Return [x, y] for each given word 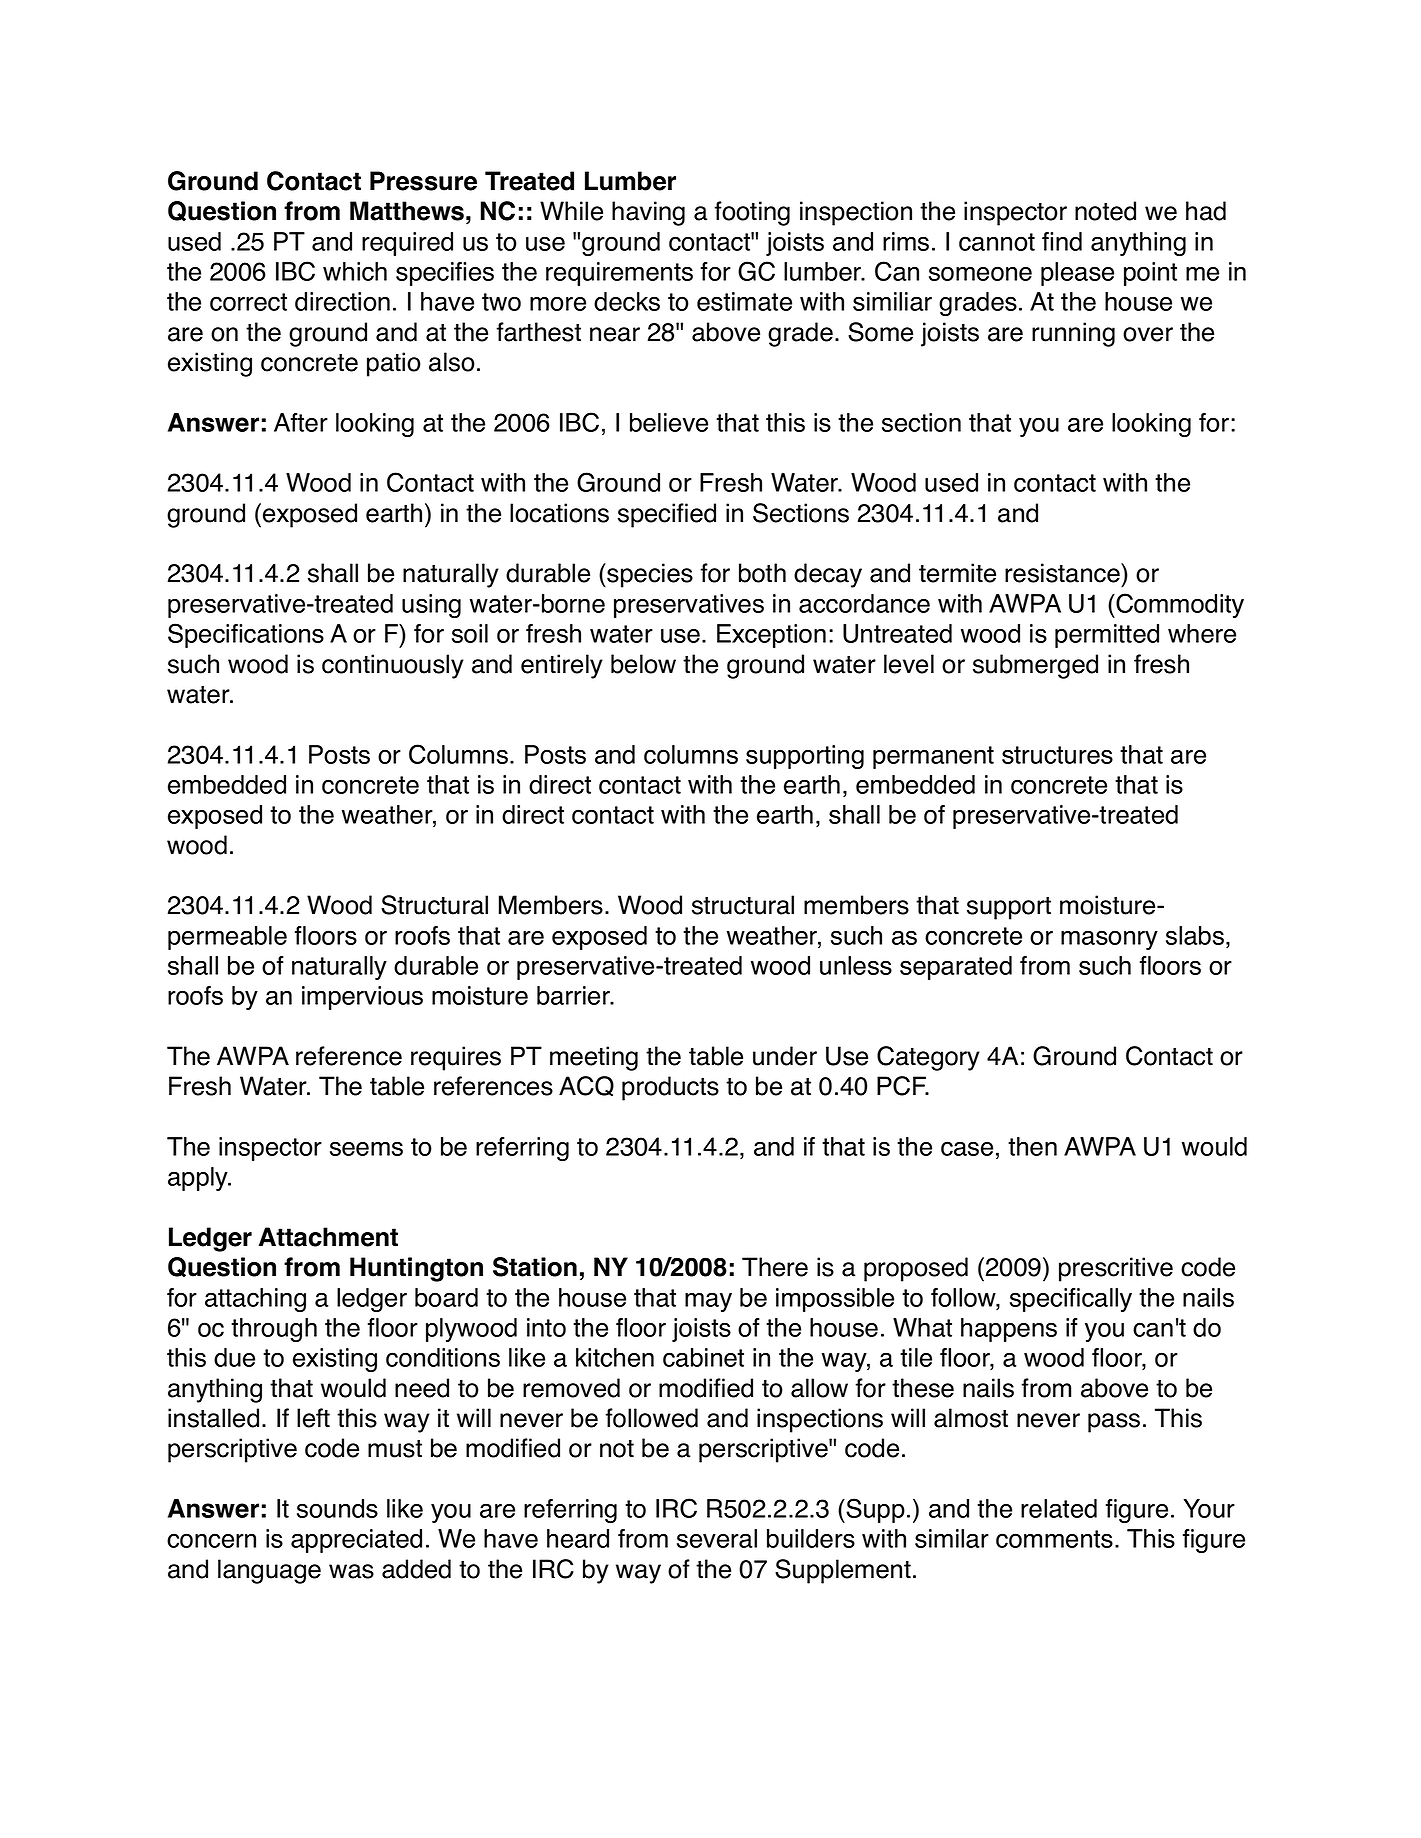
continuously [393, 666]
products [670, 1088]
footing [752, 213]
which [355, 271]
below [643, 664]
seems [366, 1148]
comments [1054, 1539]
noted [1105, 211]
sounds [337, 1508]
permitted [1107, 636]
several [717, 1538]
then [1032, 1146]
